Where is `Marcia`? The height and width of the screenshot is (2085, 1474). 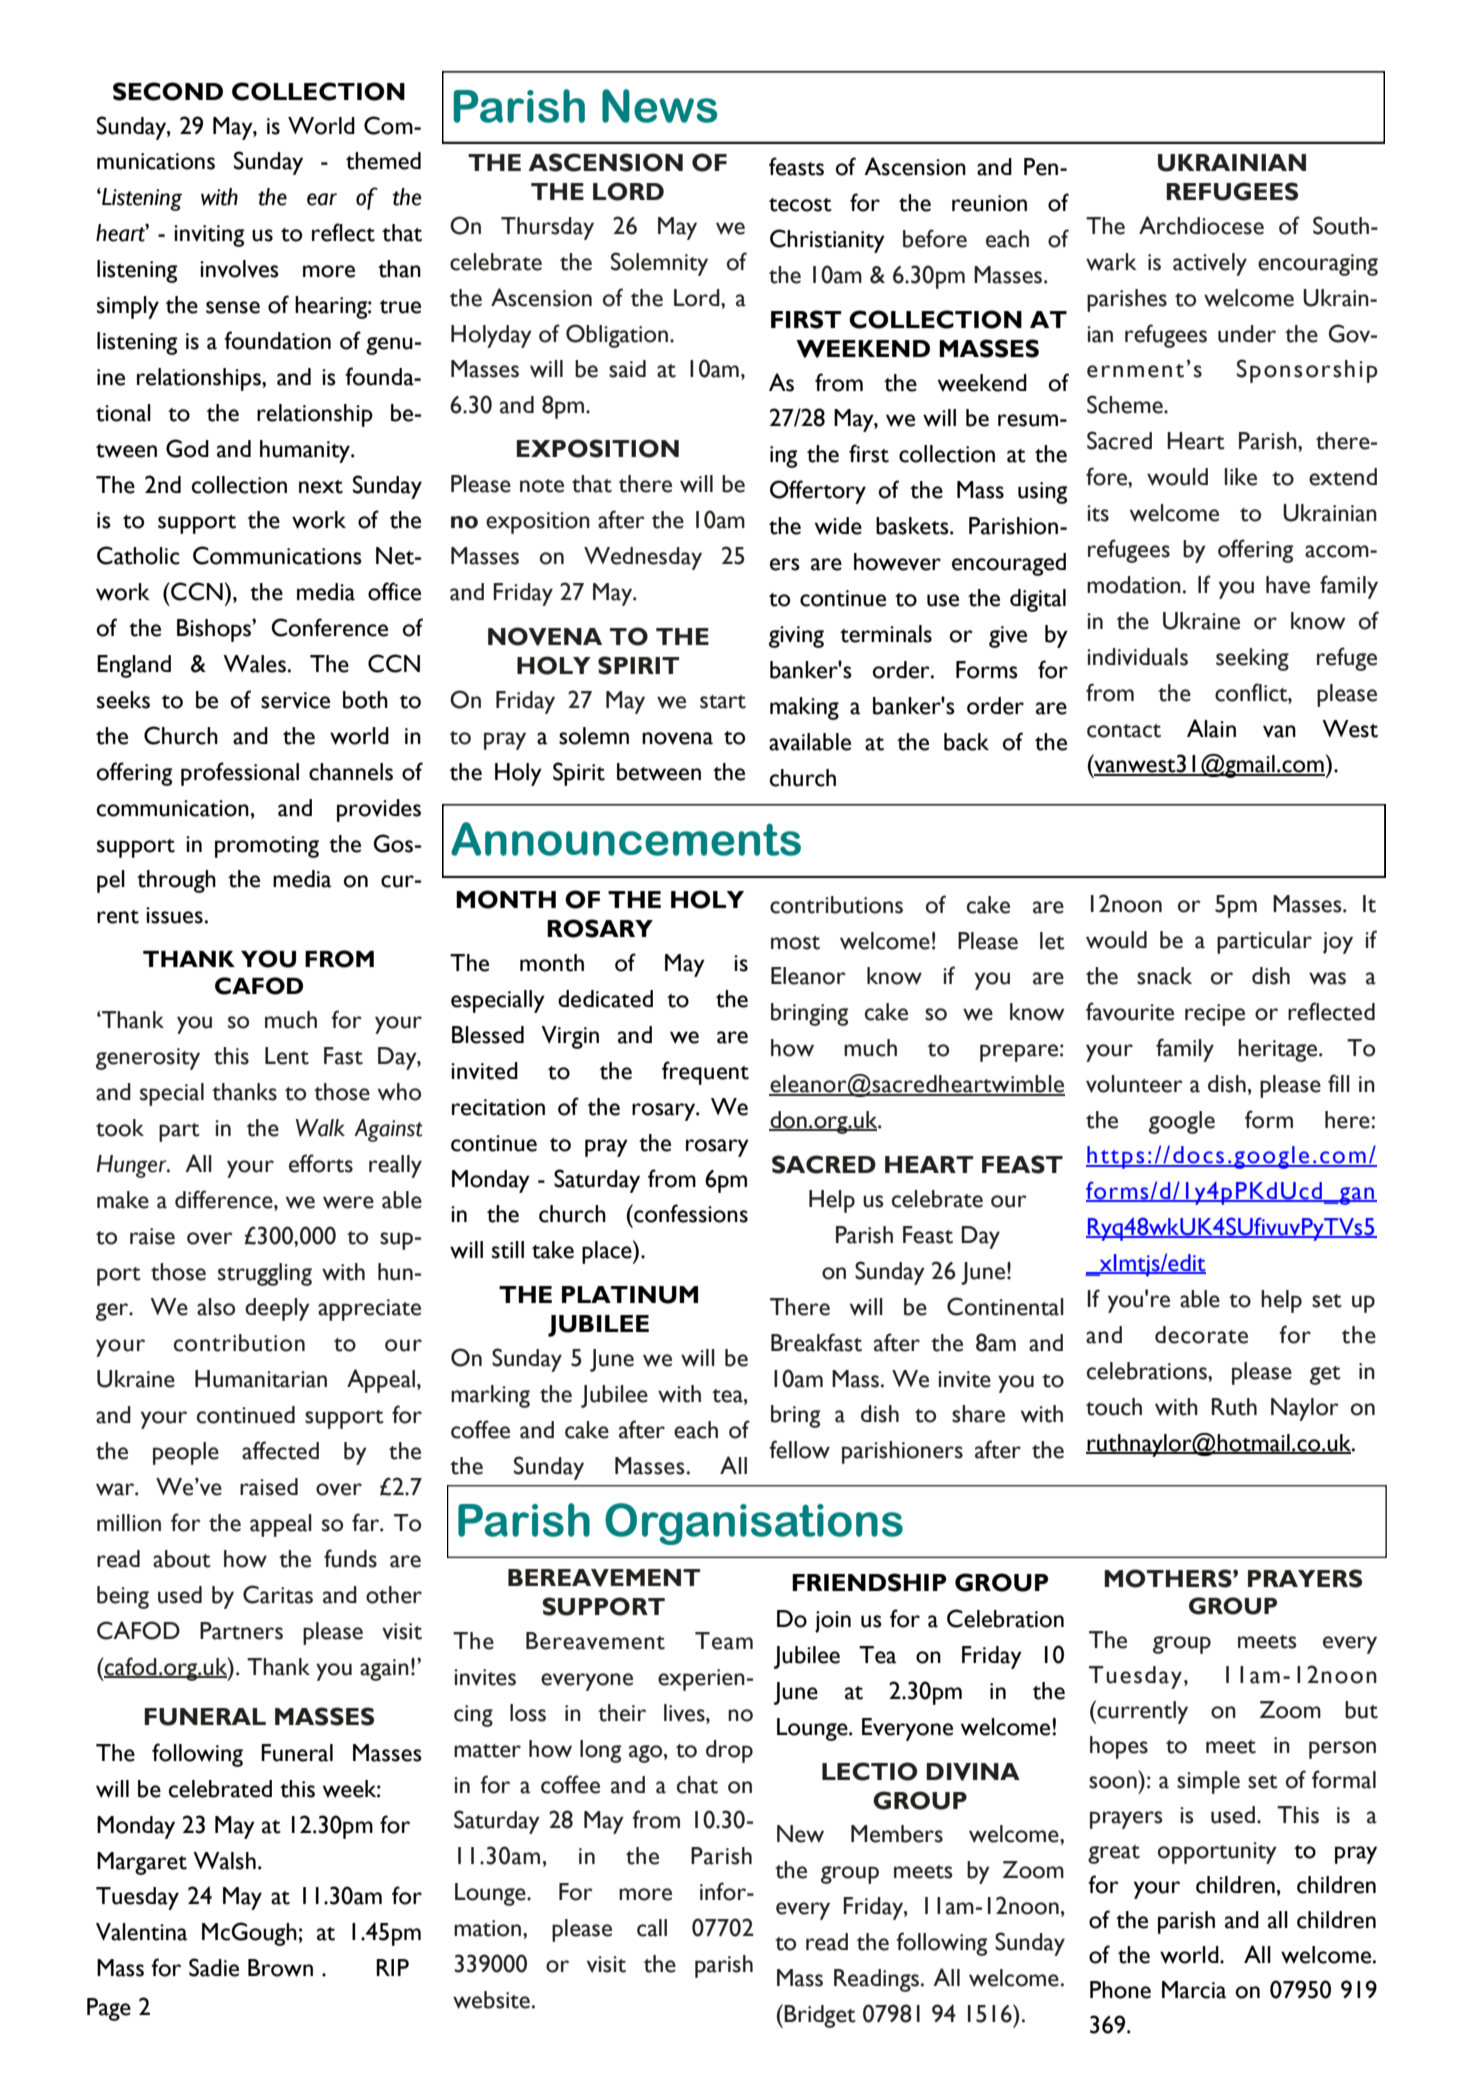 Marcia is located at coordinates (1194, 1990).
